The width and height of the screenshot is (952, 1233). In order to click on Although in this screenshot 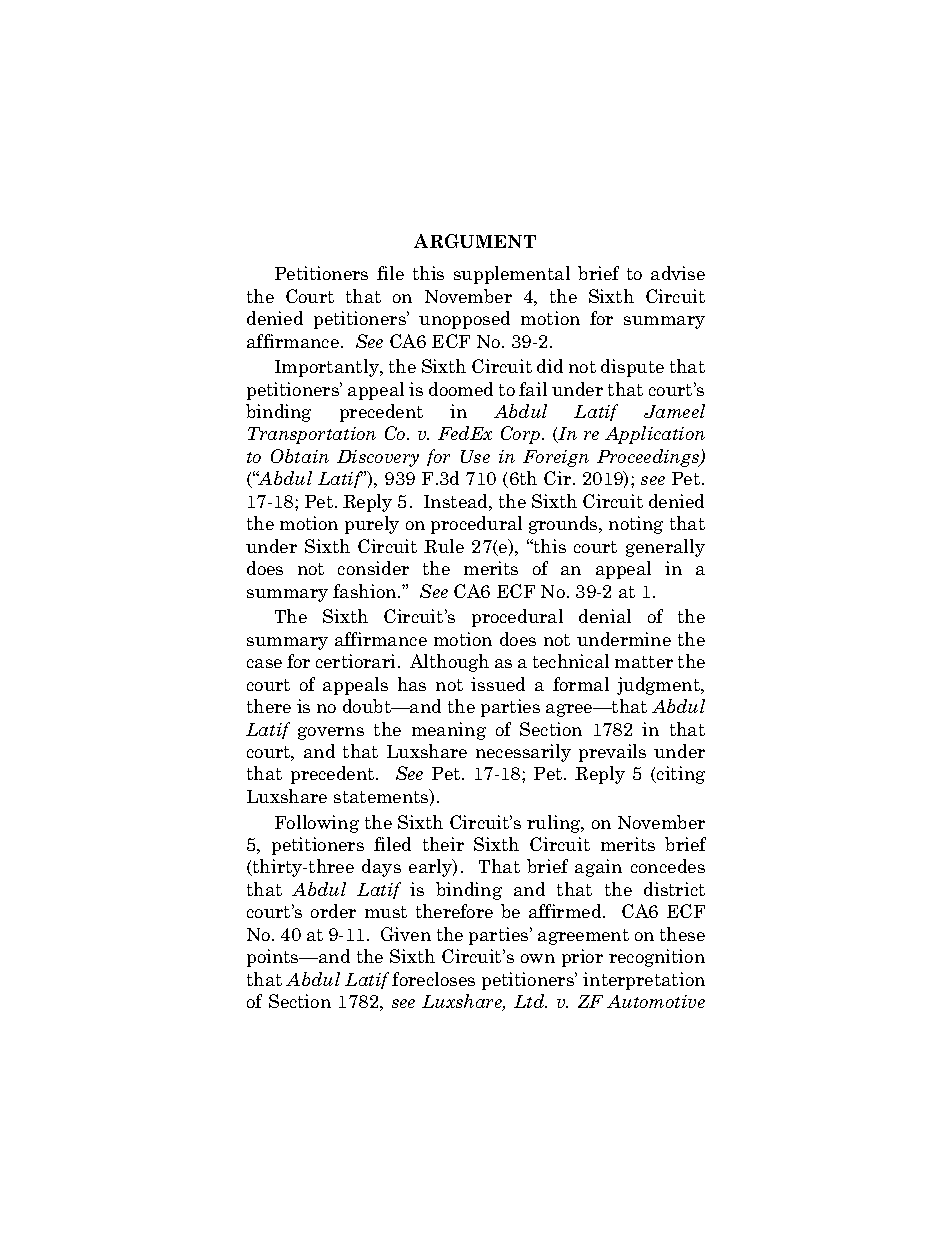, I will do `click(449, 663)`.
